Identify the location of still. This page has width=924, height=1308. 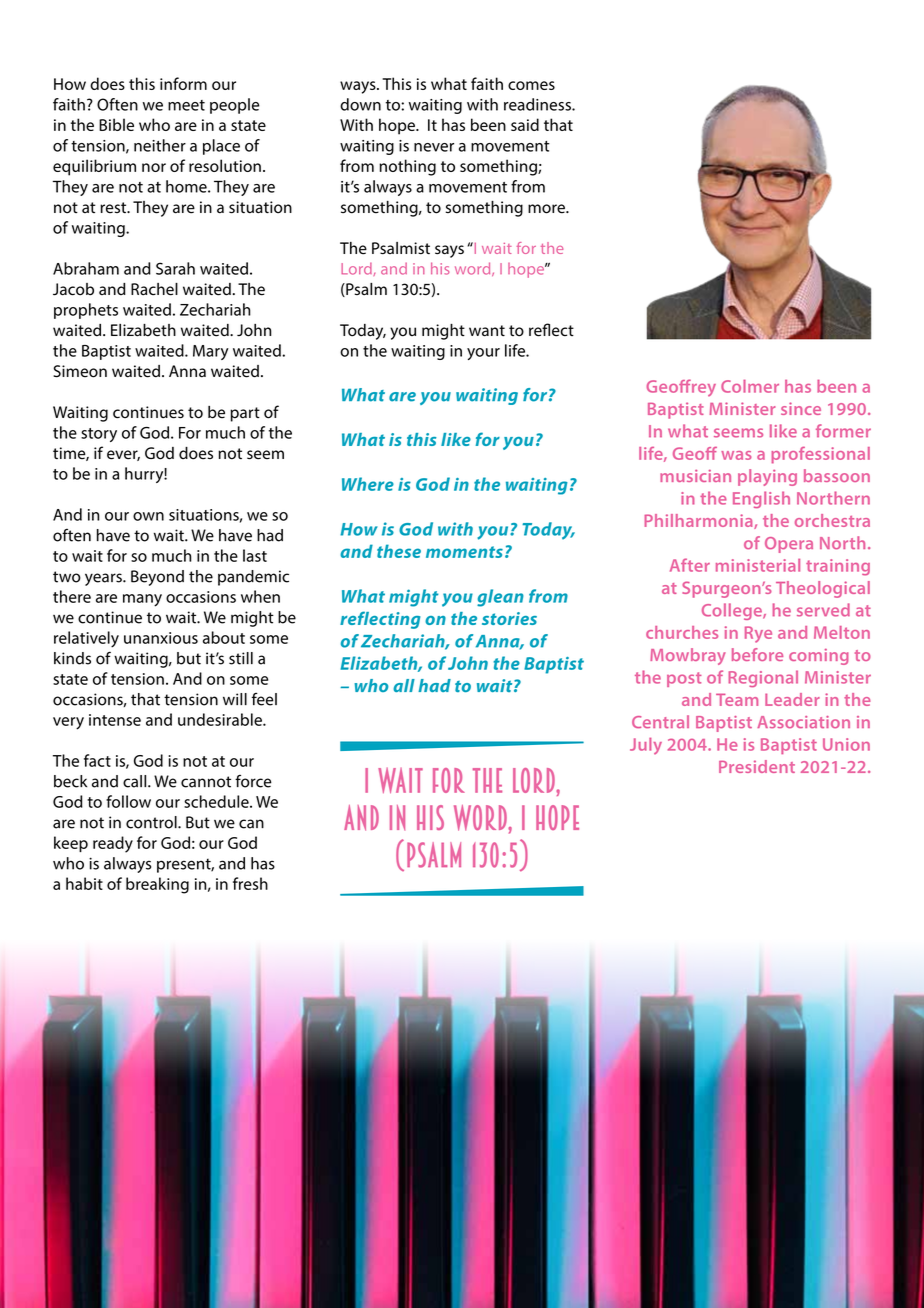
(241, 658).
